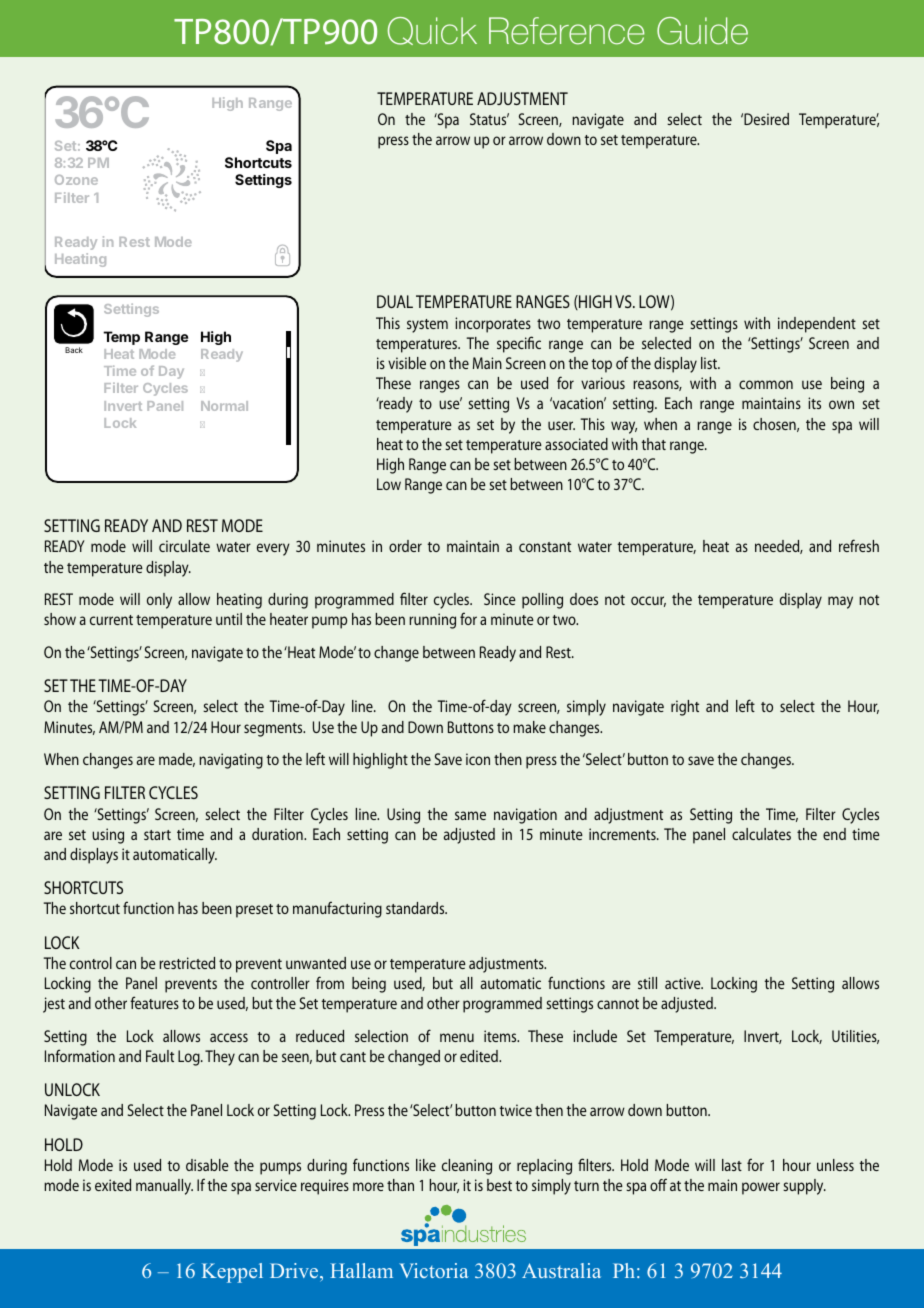  I want to click on may, so click(840, 602).
